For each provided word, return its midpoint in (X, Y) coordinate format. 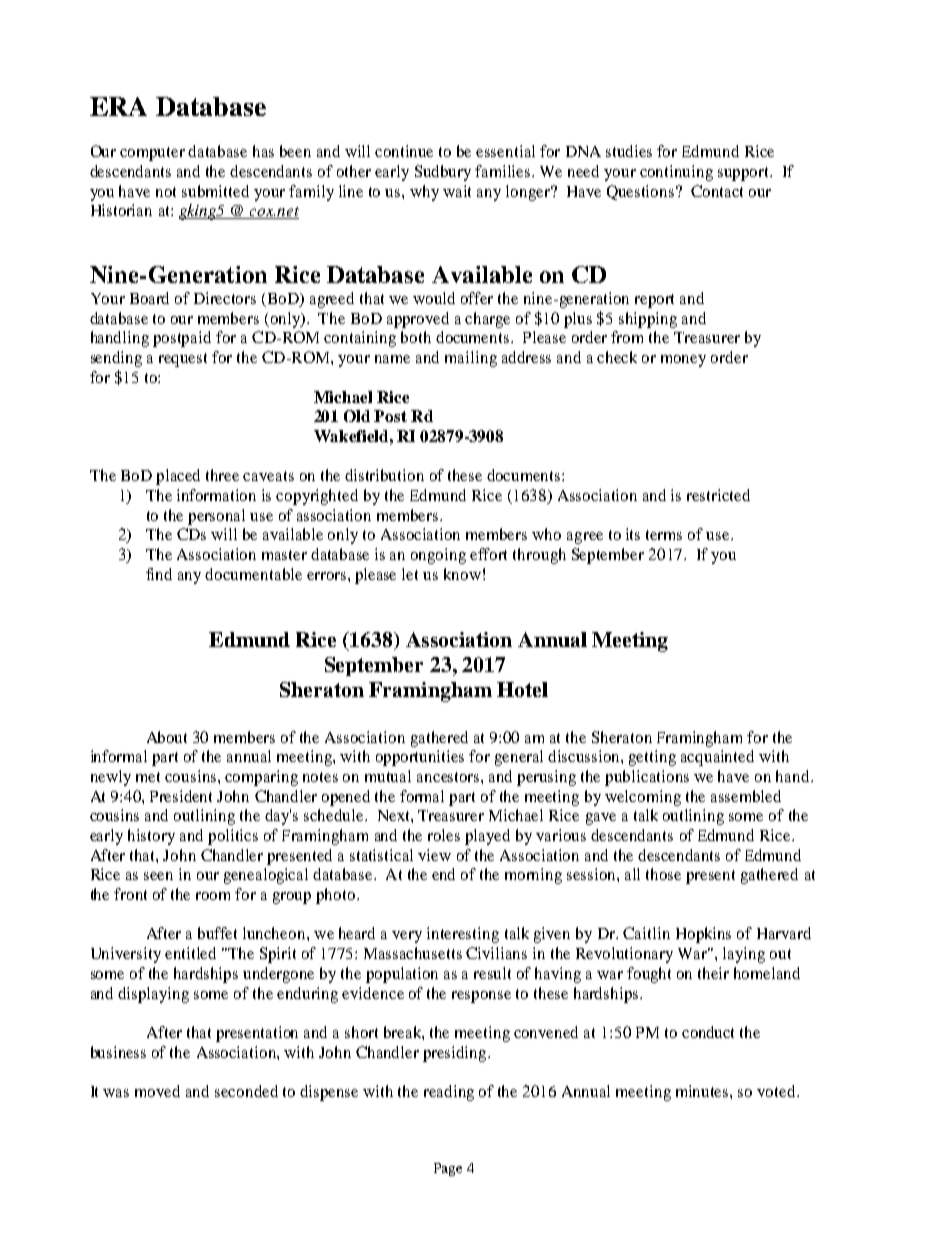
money (683, 361)
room (213, 896)
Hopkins (703, 935)
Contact (717, 191)
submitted (215, 191)
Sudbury (443, 173)
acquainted (717, 758)
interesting (463, 935)
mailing (471, 359)
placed (178, 477)
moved (157, 1091)
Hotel (522, 689)
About (167, 737)
